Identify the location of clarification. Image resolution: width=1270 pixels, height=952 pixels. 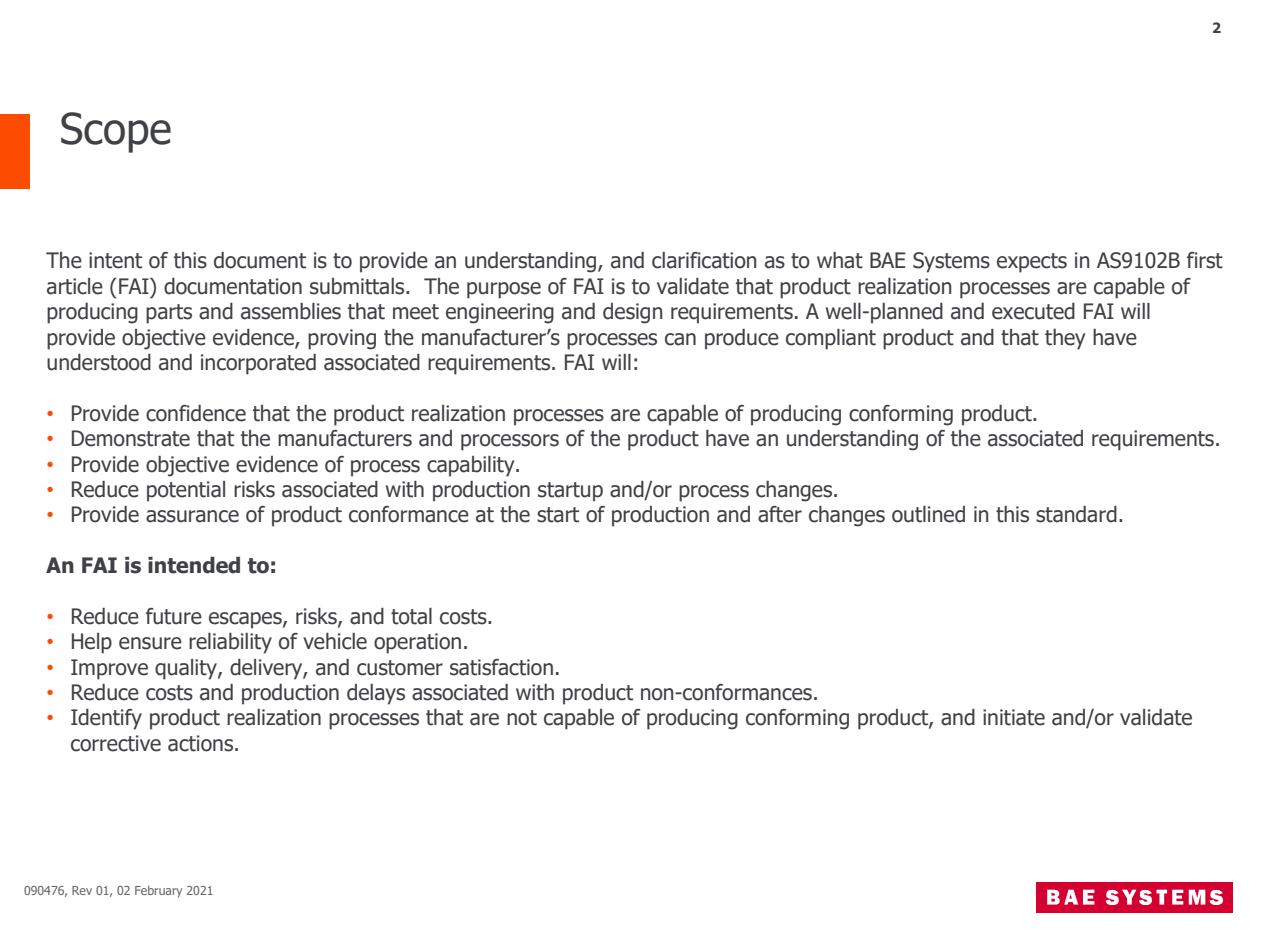
(704, 260).
